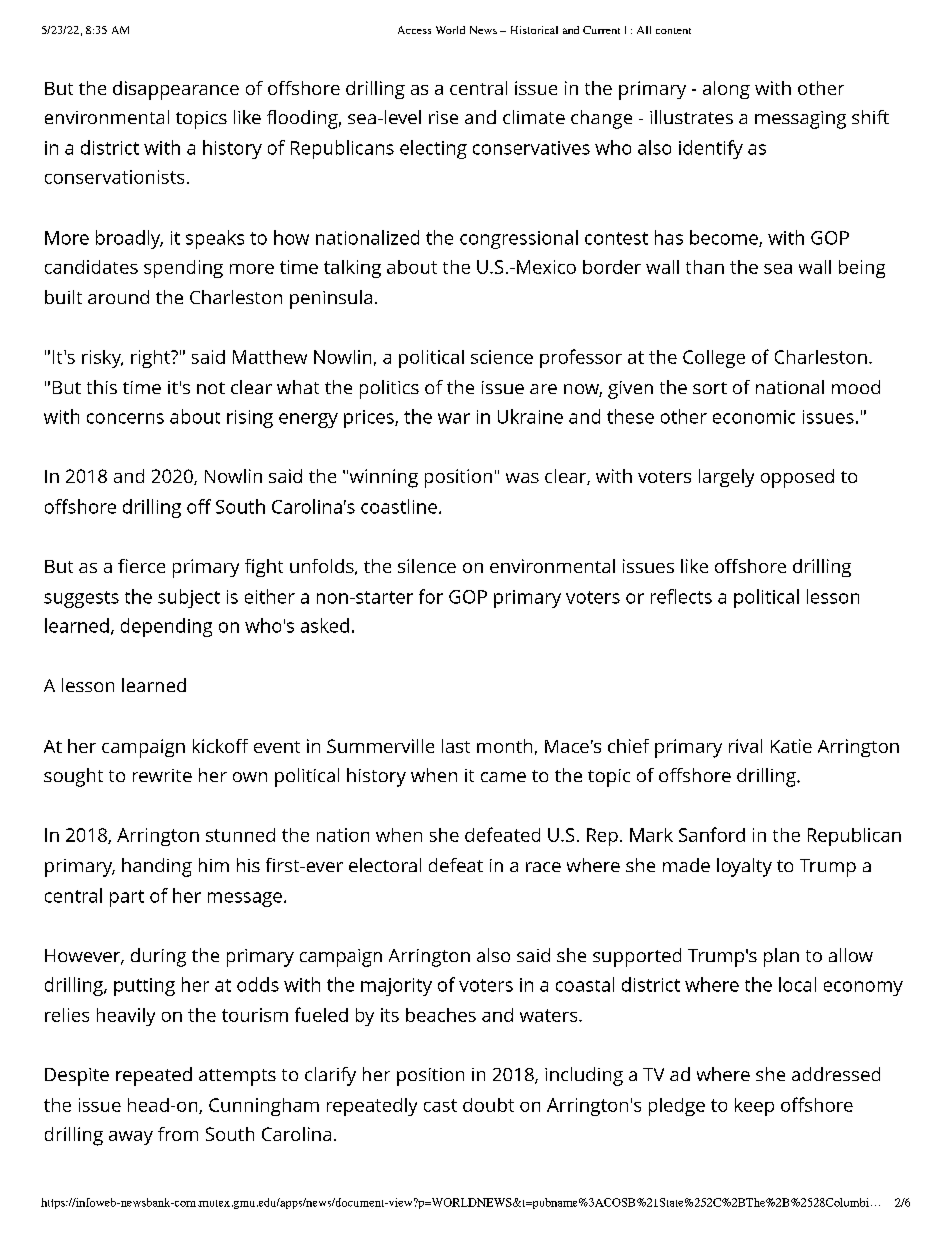 This screenshot has width=952, height=1233. What do you see at coordinates (791, 746) in the screenshot?
I see `Katie` at bounding box center [791, 746].
